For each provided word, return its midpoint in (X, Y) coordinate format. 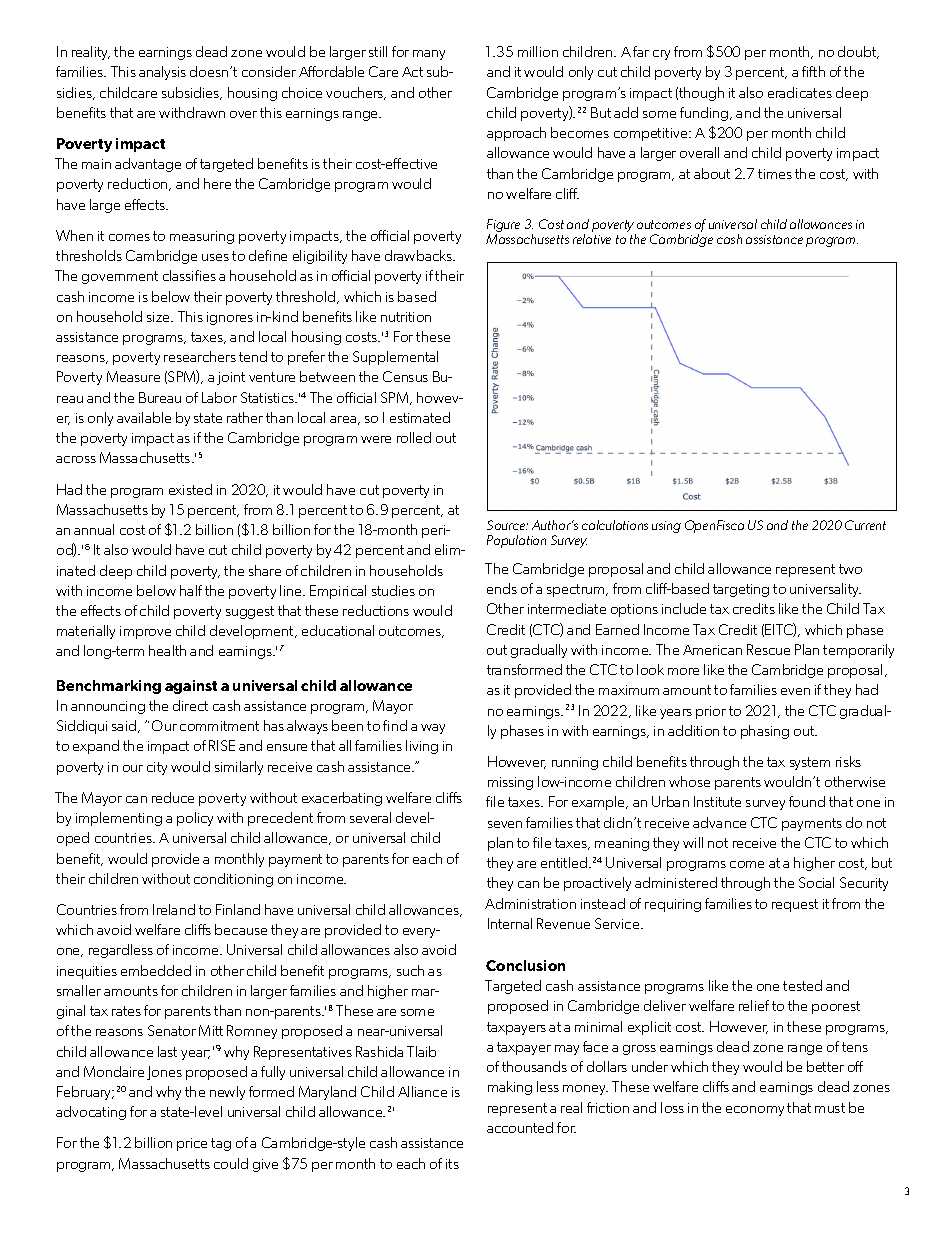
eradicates (800, 92)
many (429, 55)
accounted (520, 1127)
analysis (162, 73)
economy (755, 1111)
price (192, 1144)
